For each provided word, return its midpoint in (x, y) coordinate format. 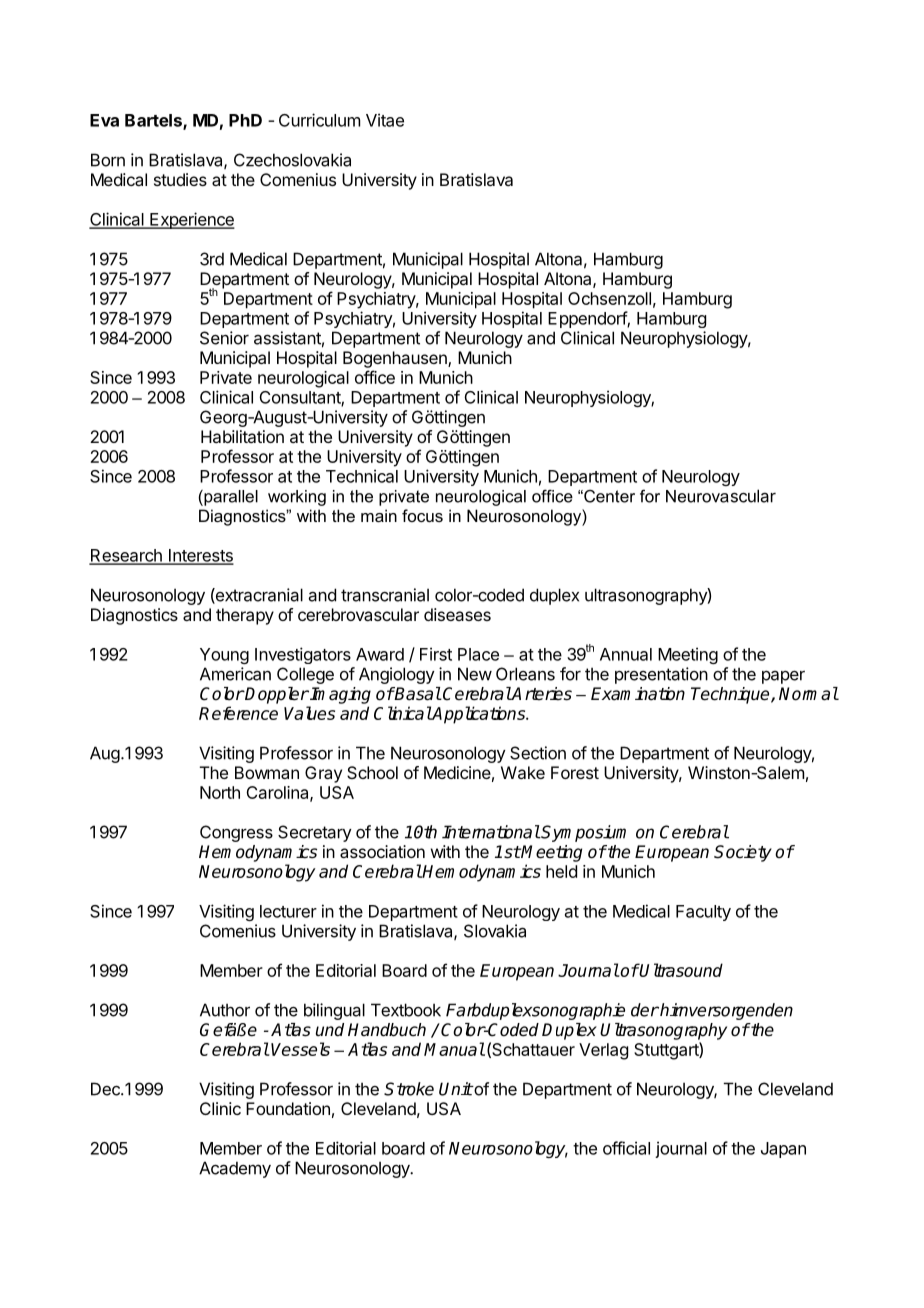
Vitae (385, 120)
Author (225, 1010)
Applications (479, 715)
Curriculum (319, 120)
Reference (238, 713)
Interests (200, 556)
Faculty (703, 913)
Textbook (406, 1010)
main (379, 515)
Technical (362, 476)
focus (422, 515)
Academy (235, 1169)
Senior (224, 338)
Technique (731, 695)
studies (180, 179)
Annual (626, 654)
